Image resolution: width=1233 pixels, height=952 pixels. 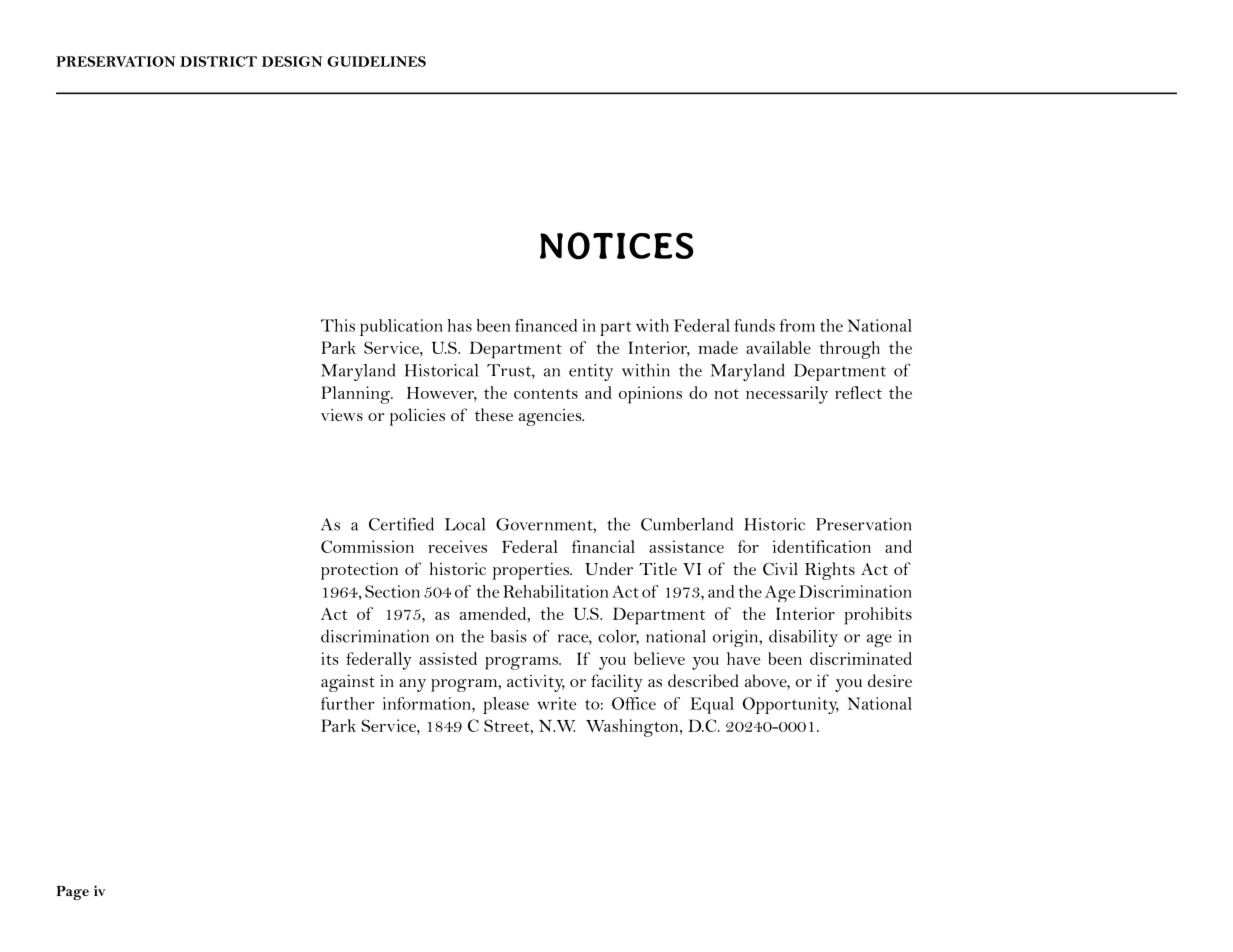 What do you see at coordinates (376, 61) in the screenshot?
I see `GUIDELINES` at bounding box center [376, 61].
